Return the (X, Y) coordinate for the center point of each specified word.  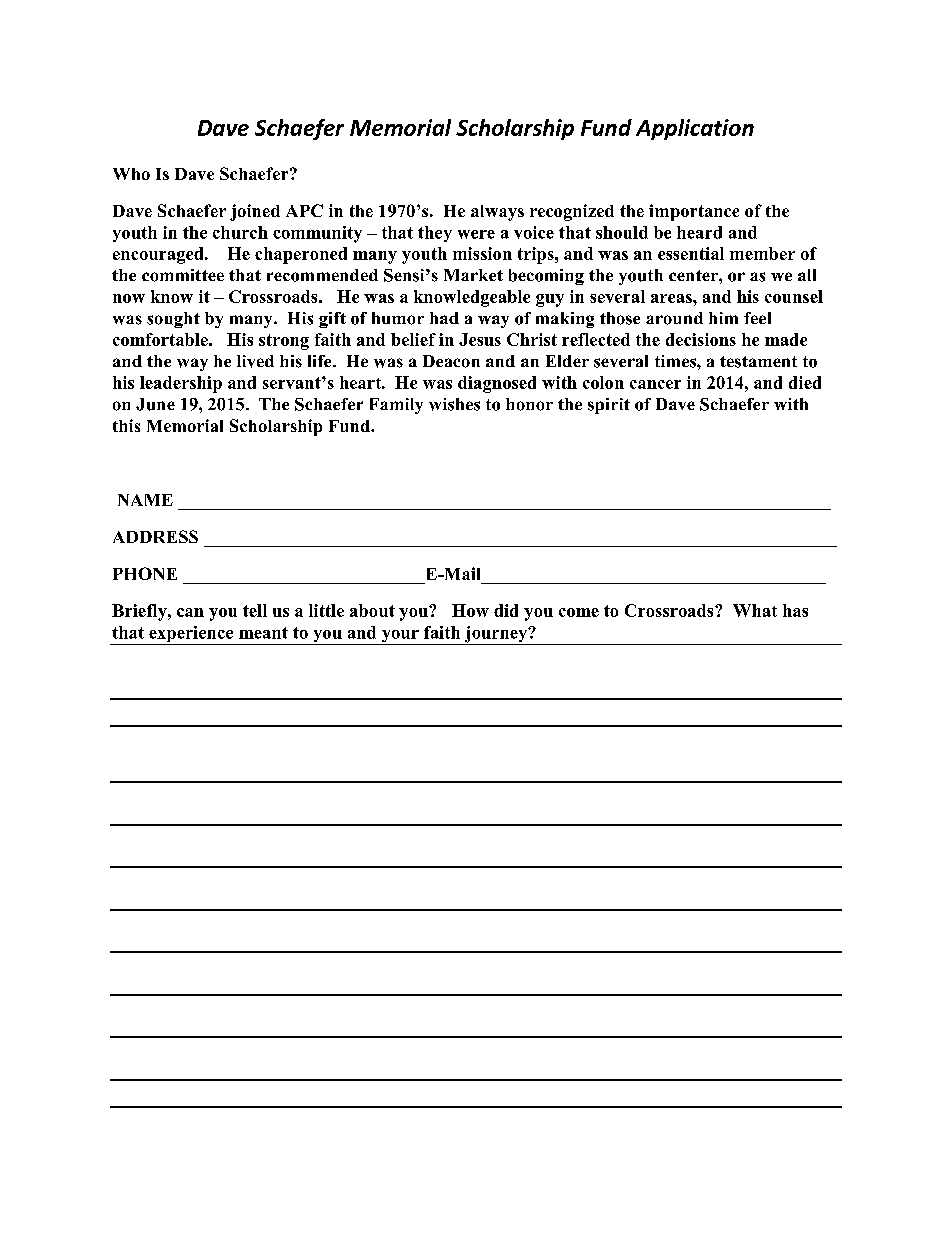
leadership (181, 384)
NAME (145, 500)
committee (183, 275)
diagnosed (497, 384)
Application (695, 129)
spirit (609, 406)
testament (758, 362)
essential (691, 253)
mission (482, 253)
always (497, 213)
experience (191, 635)
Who (131, 174)
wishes (454, 404)
